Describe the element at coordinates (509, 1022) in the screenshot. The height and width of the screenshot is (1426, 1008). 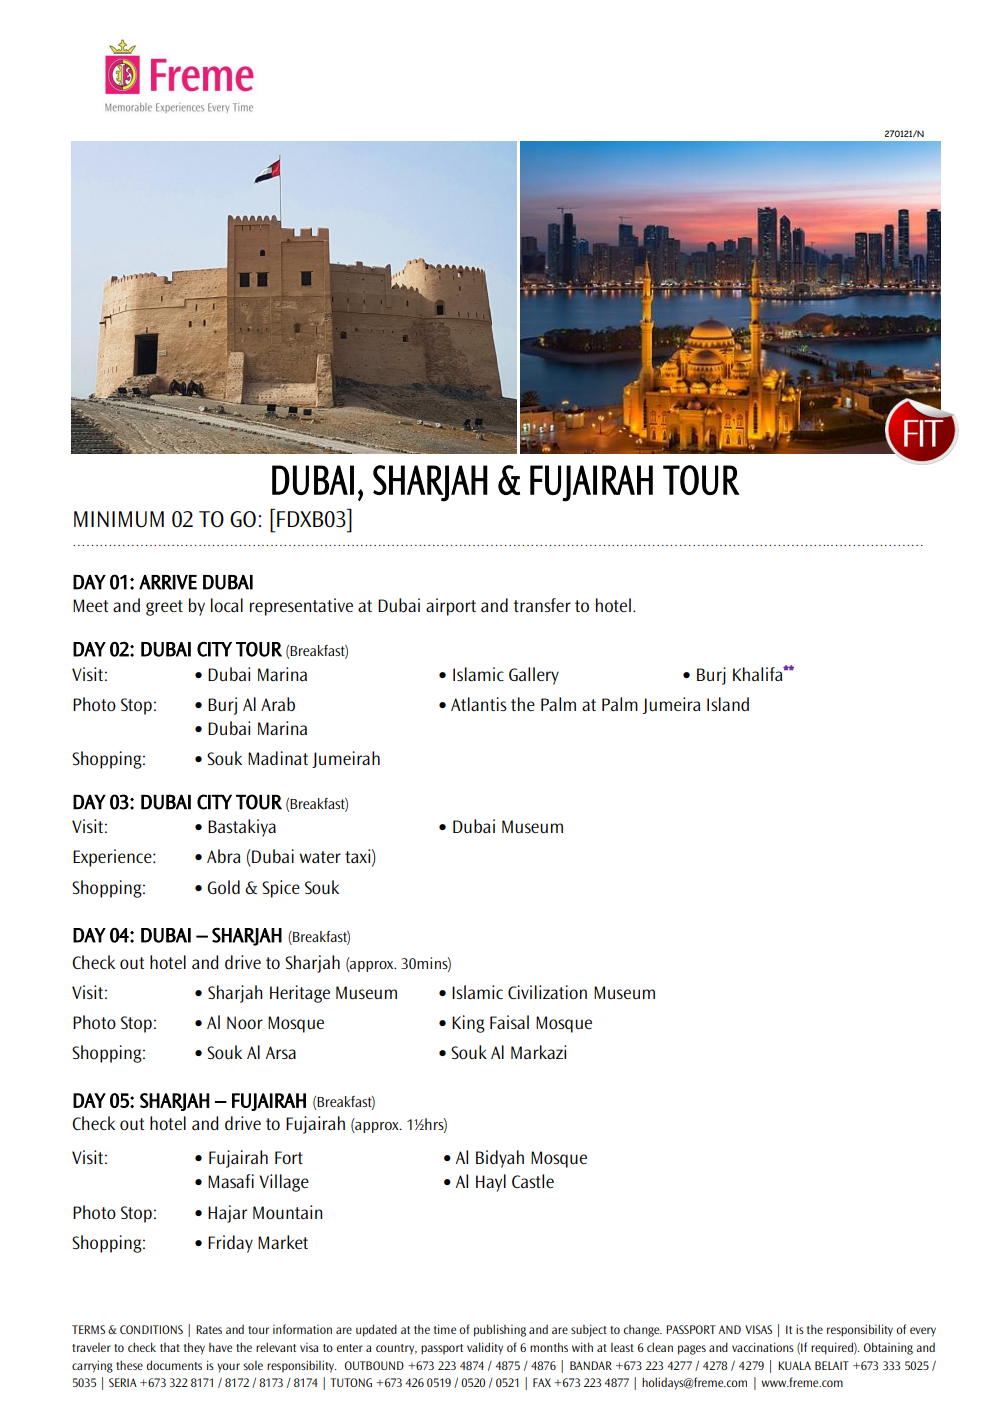
I see `Faisal` at that location.
